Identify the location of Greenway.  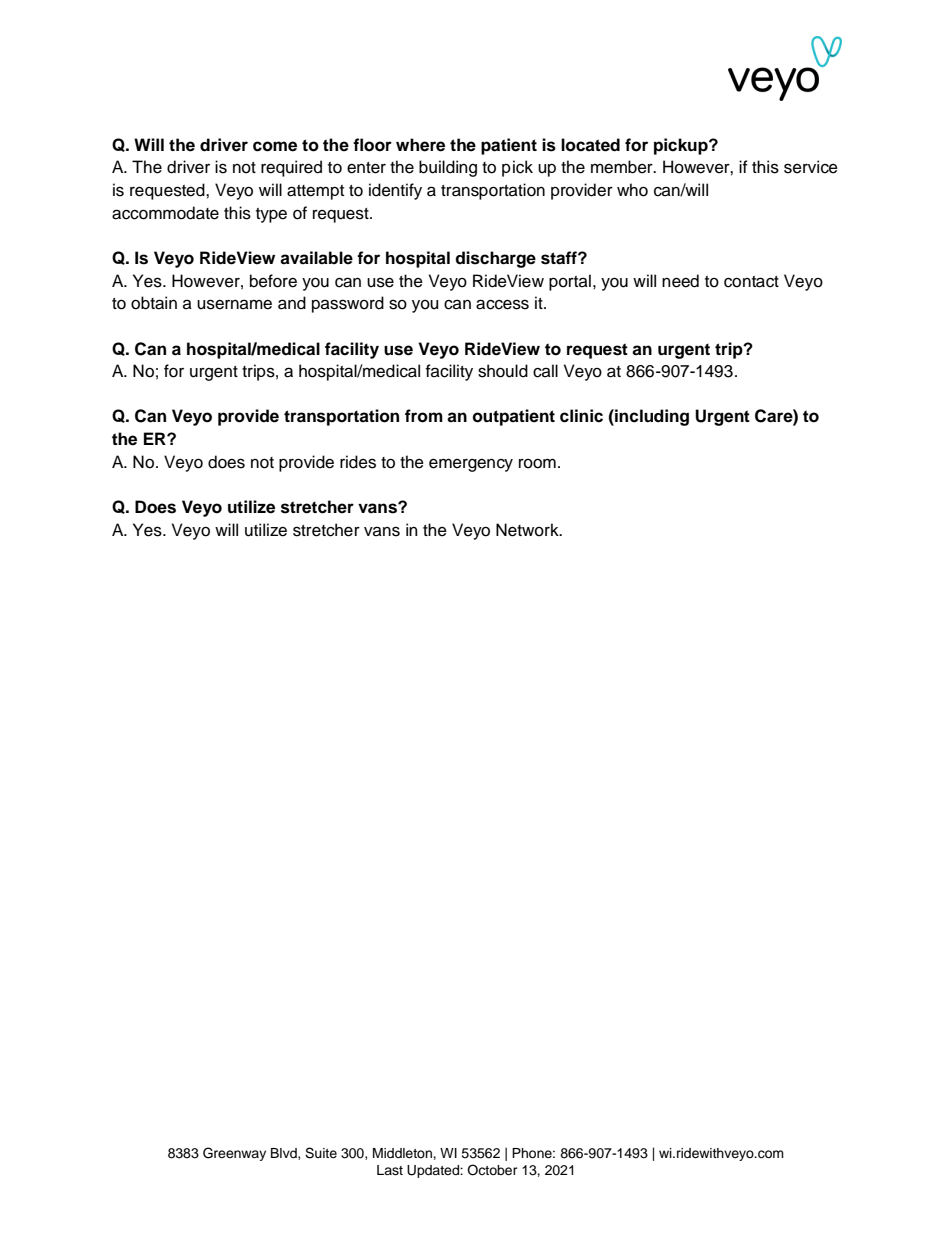
(234, 1154).
